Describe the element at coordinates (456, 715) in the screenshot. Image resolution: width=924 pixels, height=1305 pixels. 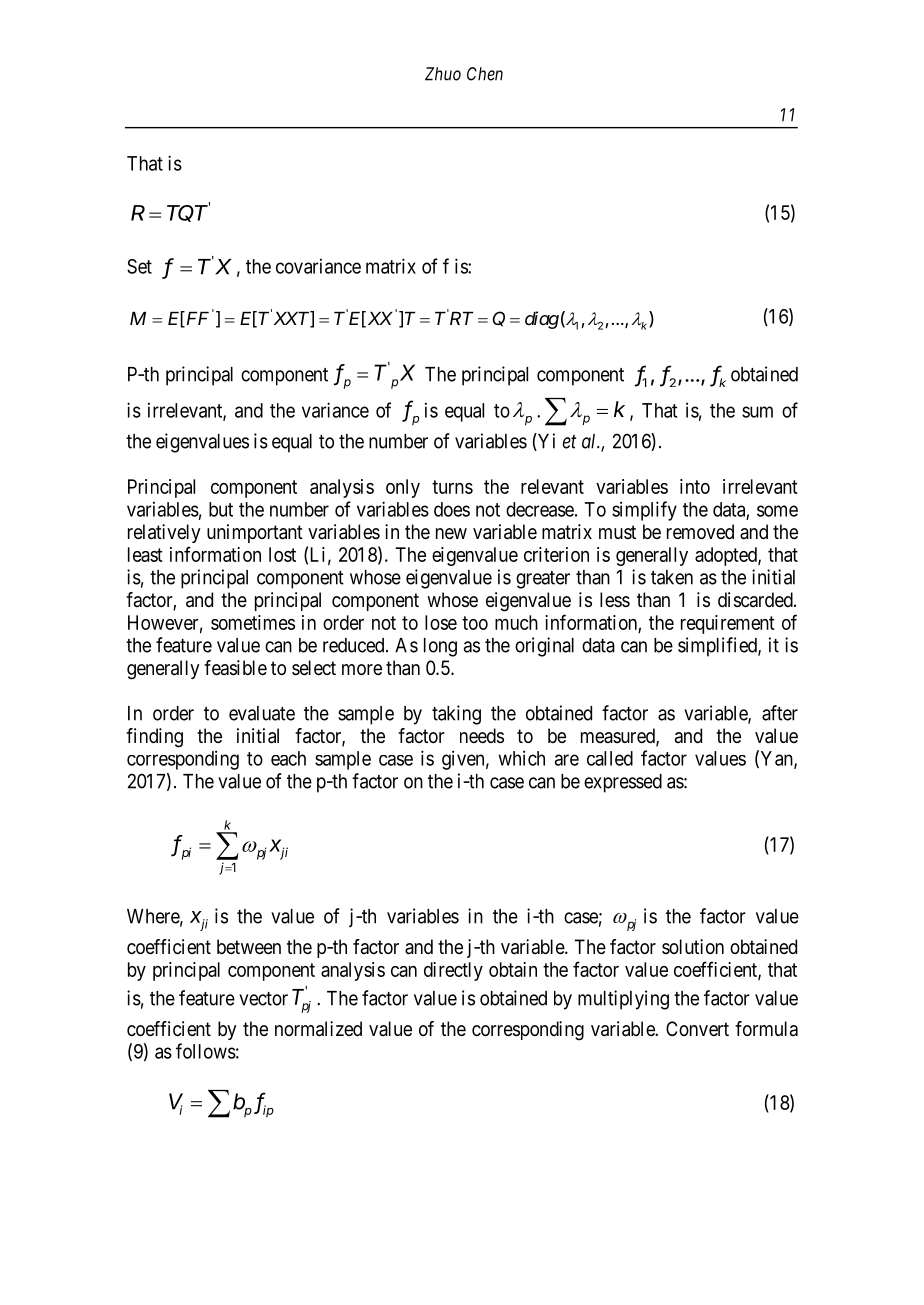
I see `taking` at that location.
